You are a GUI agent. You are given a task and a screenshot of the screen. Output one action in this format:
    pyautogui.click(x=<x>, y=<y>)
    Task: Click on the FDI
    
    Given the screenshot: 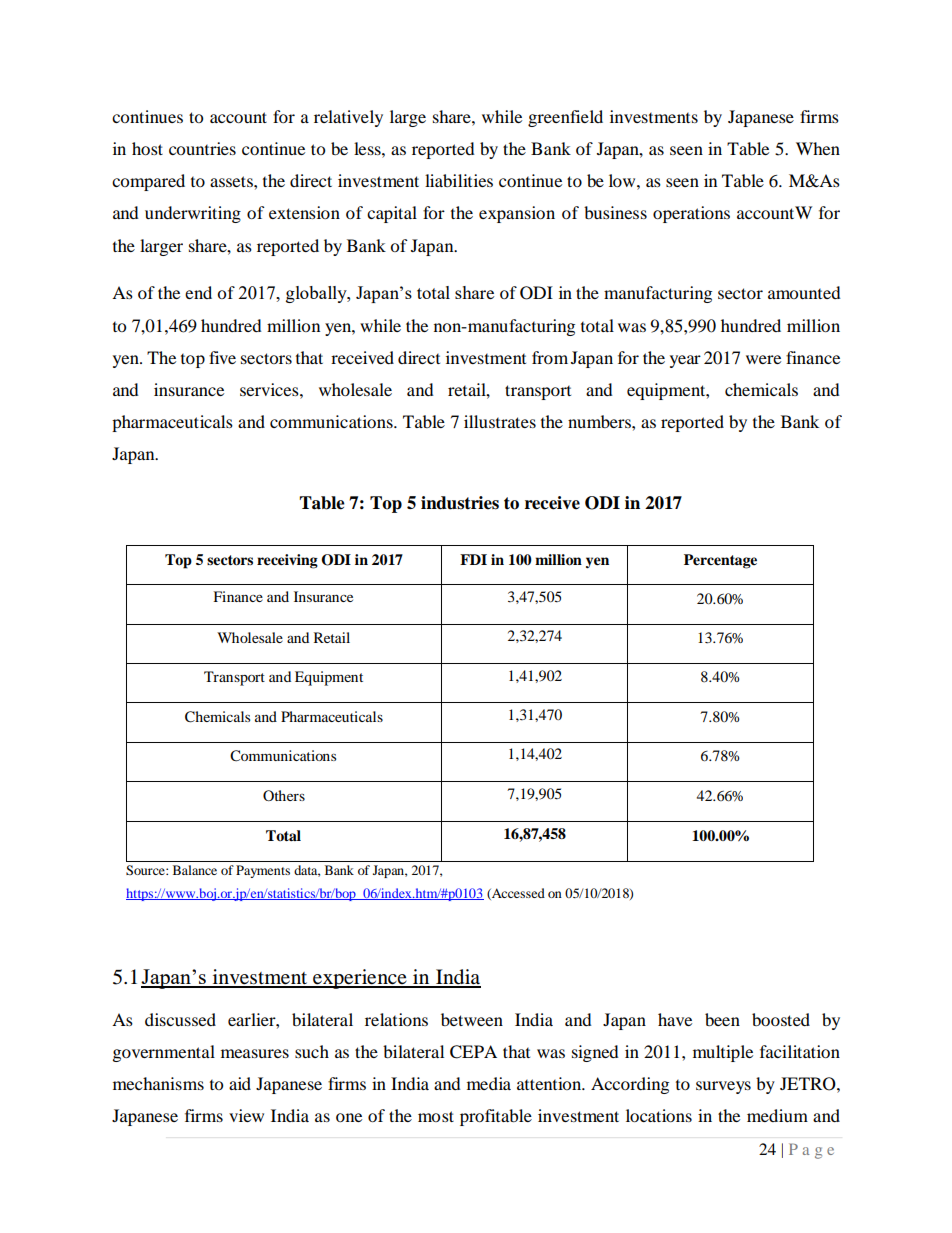 What is the action you would take?
    pyautogui.click(x=473, y=559)
